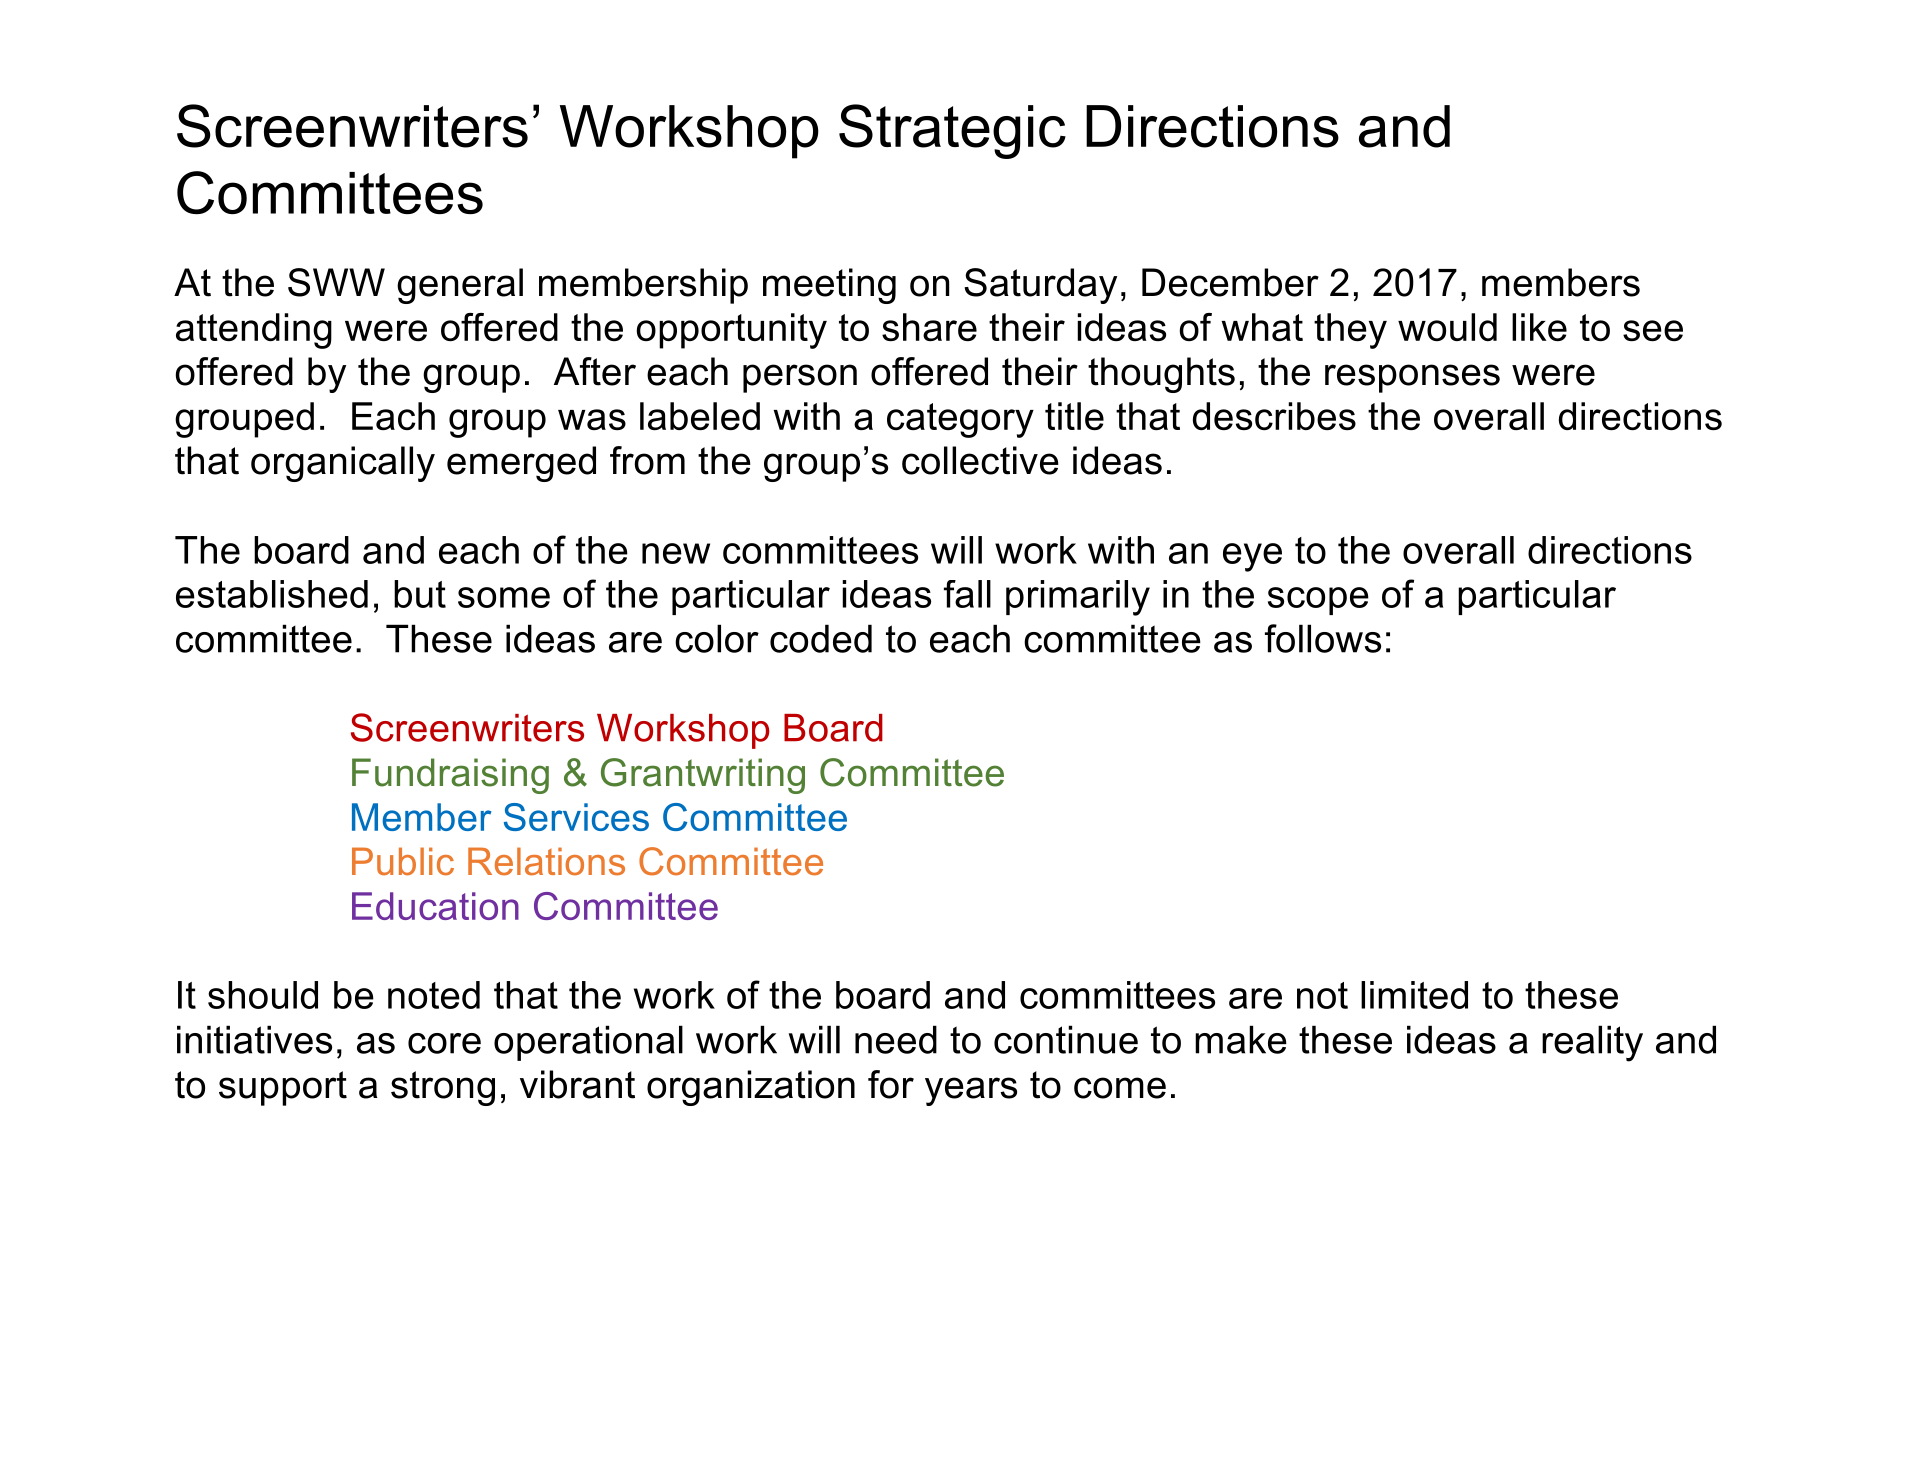  Describe the element at coordinates (444, 1043) in the document. I see `core` at that location.
